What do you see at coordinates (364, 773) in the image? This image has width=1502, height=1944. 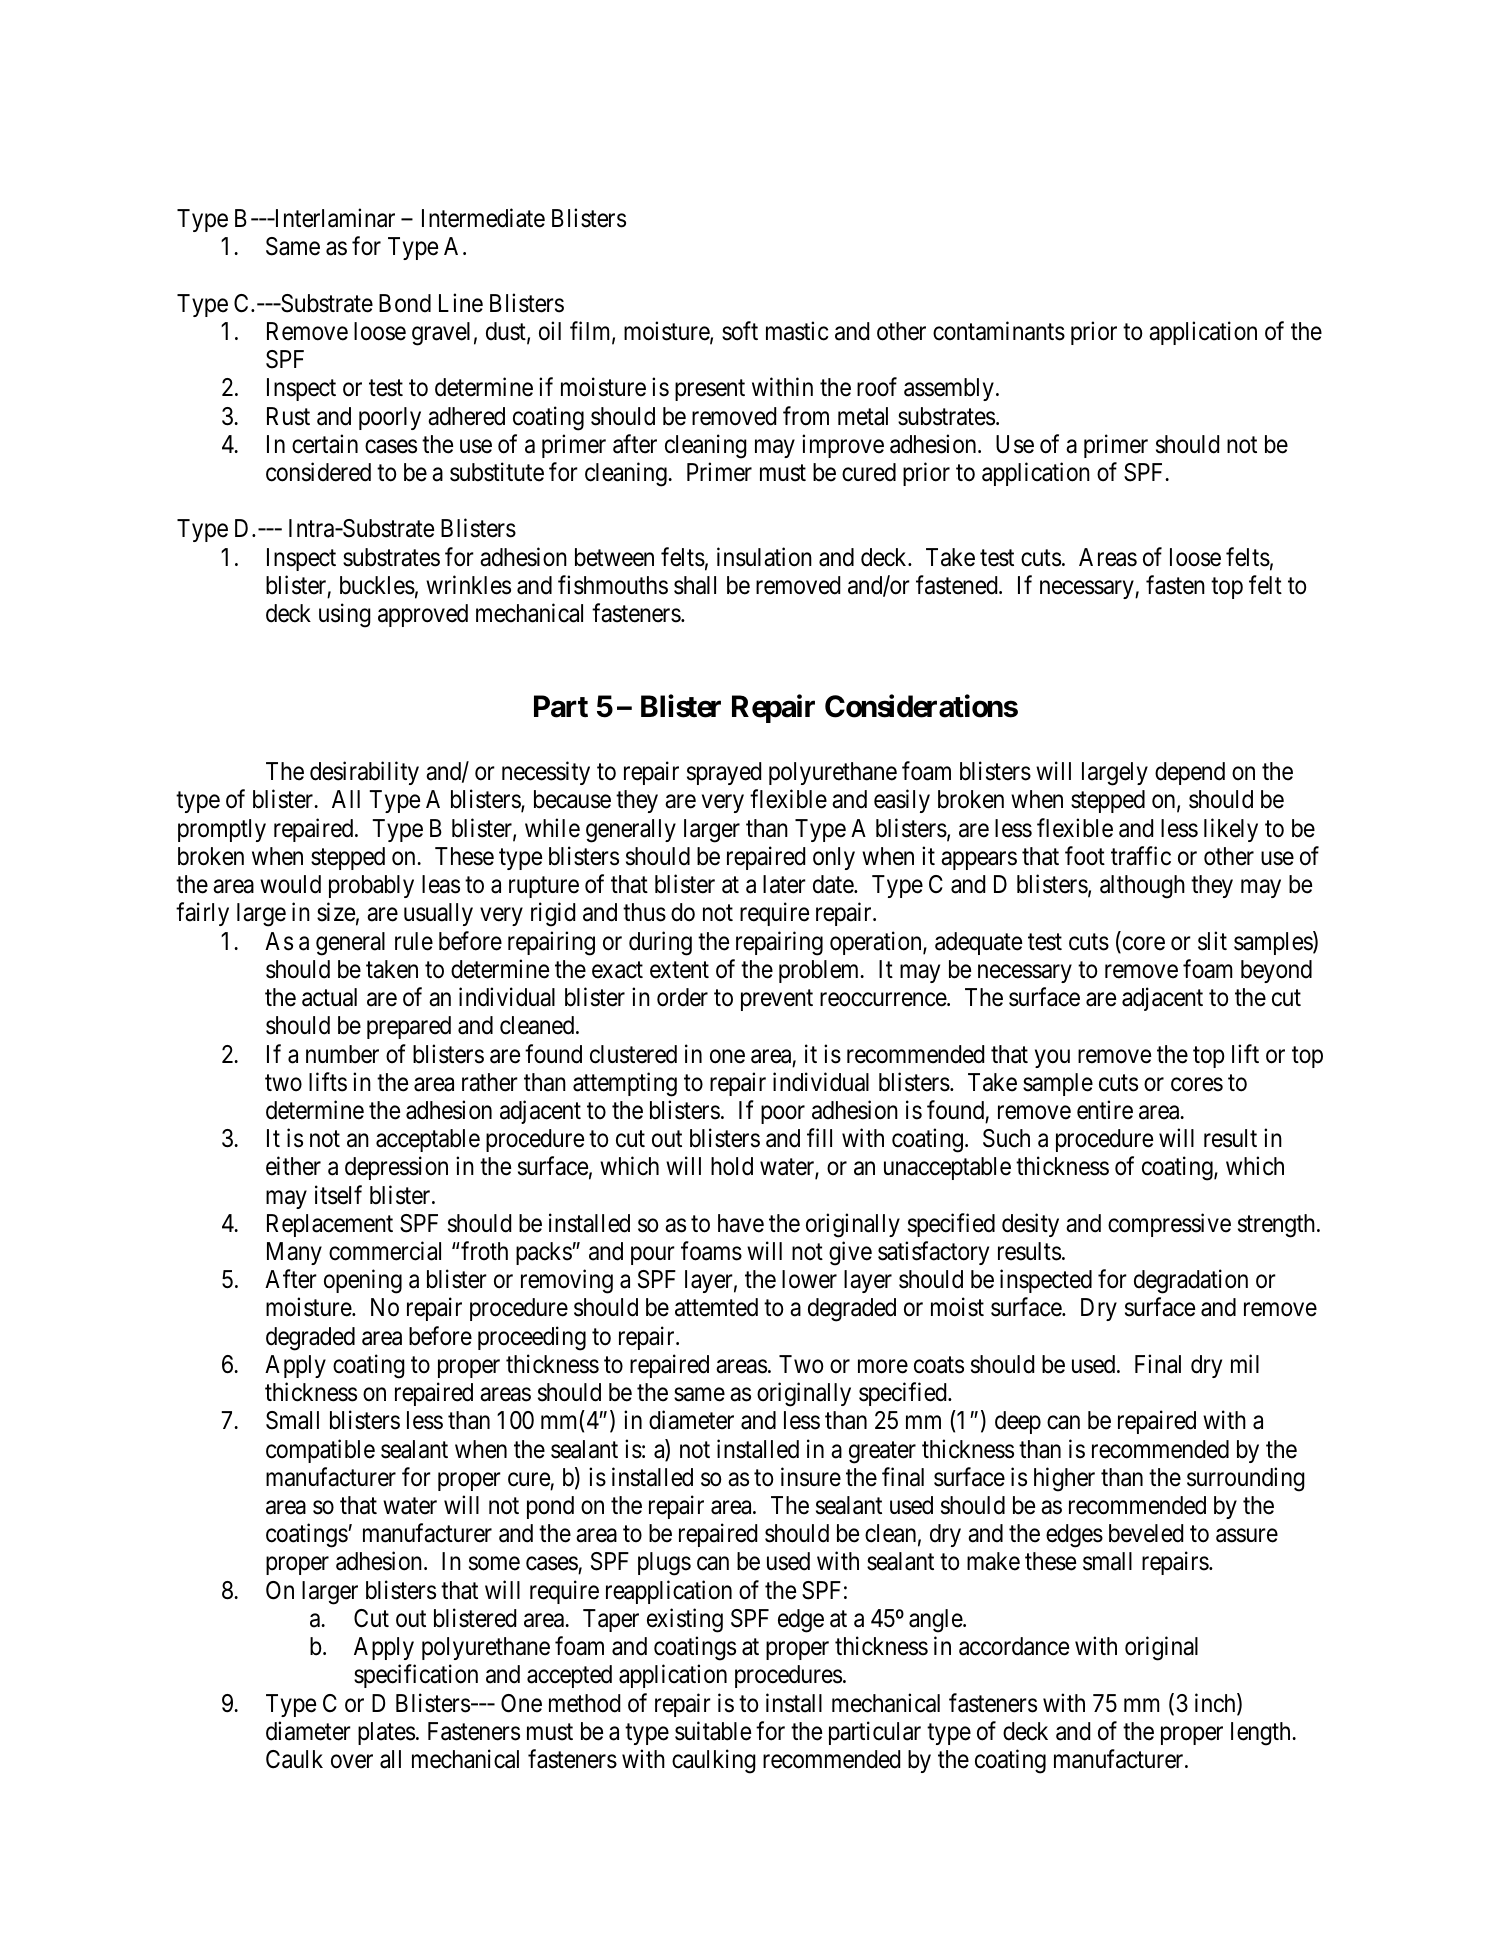 I see `desirability` at bounding box center [364, 773].
